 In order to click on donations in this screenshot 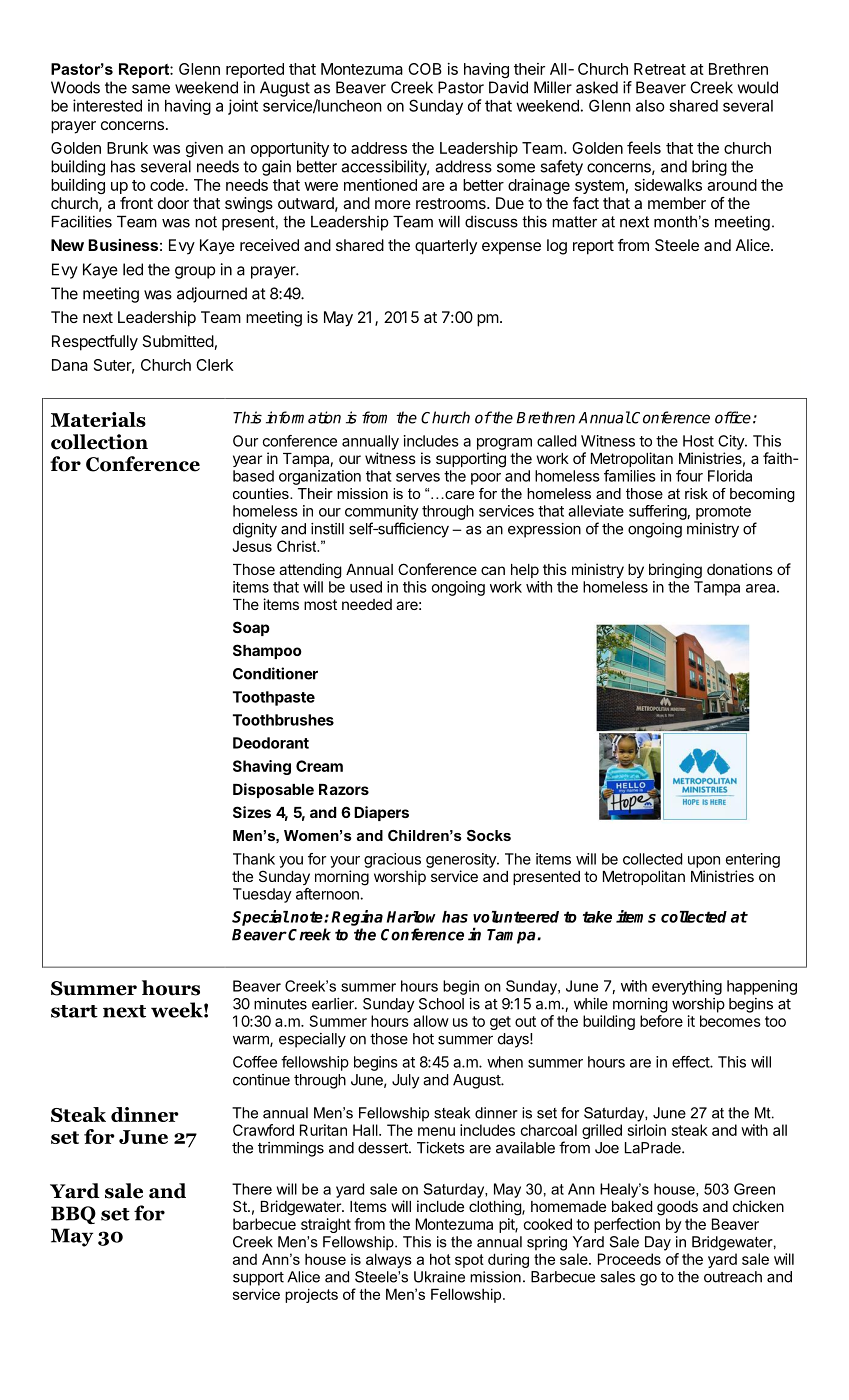, I will do `click(740, 569)`.
